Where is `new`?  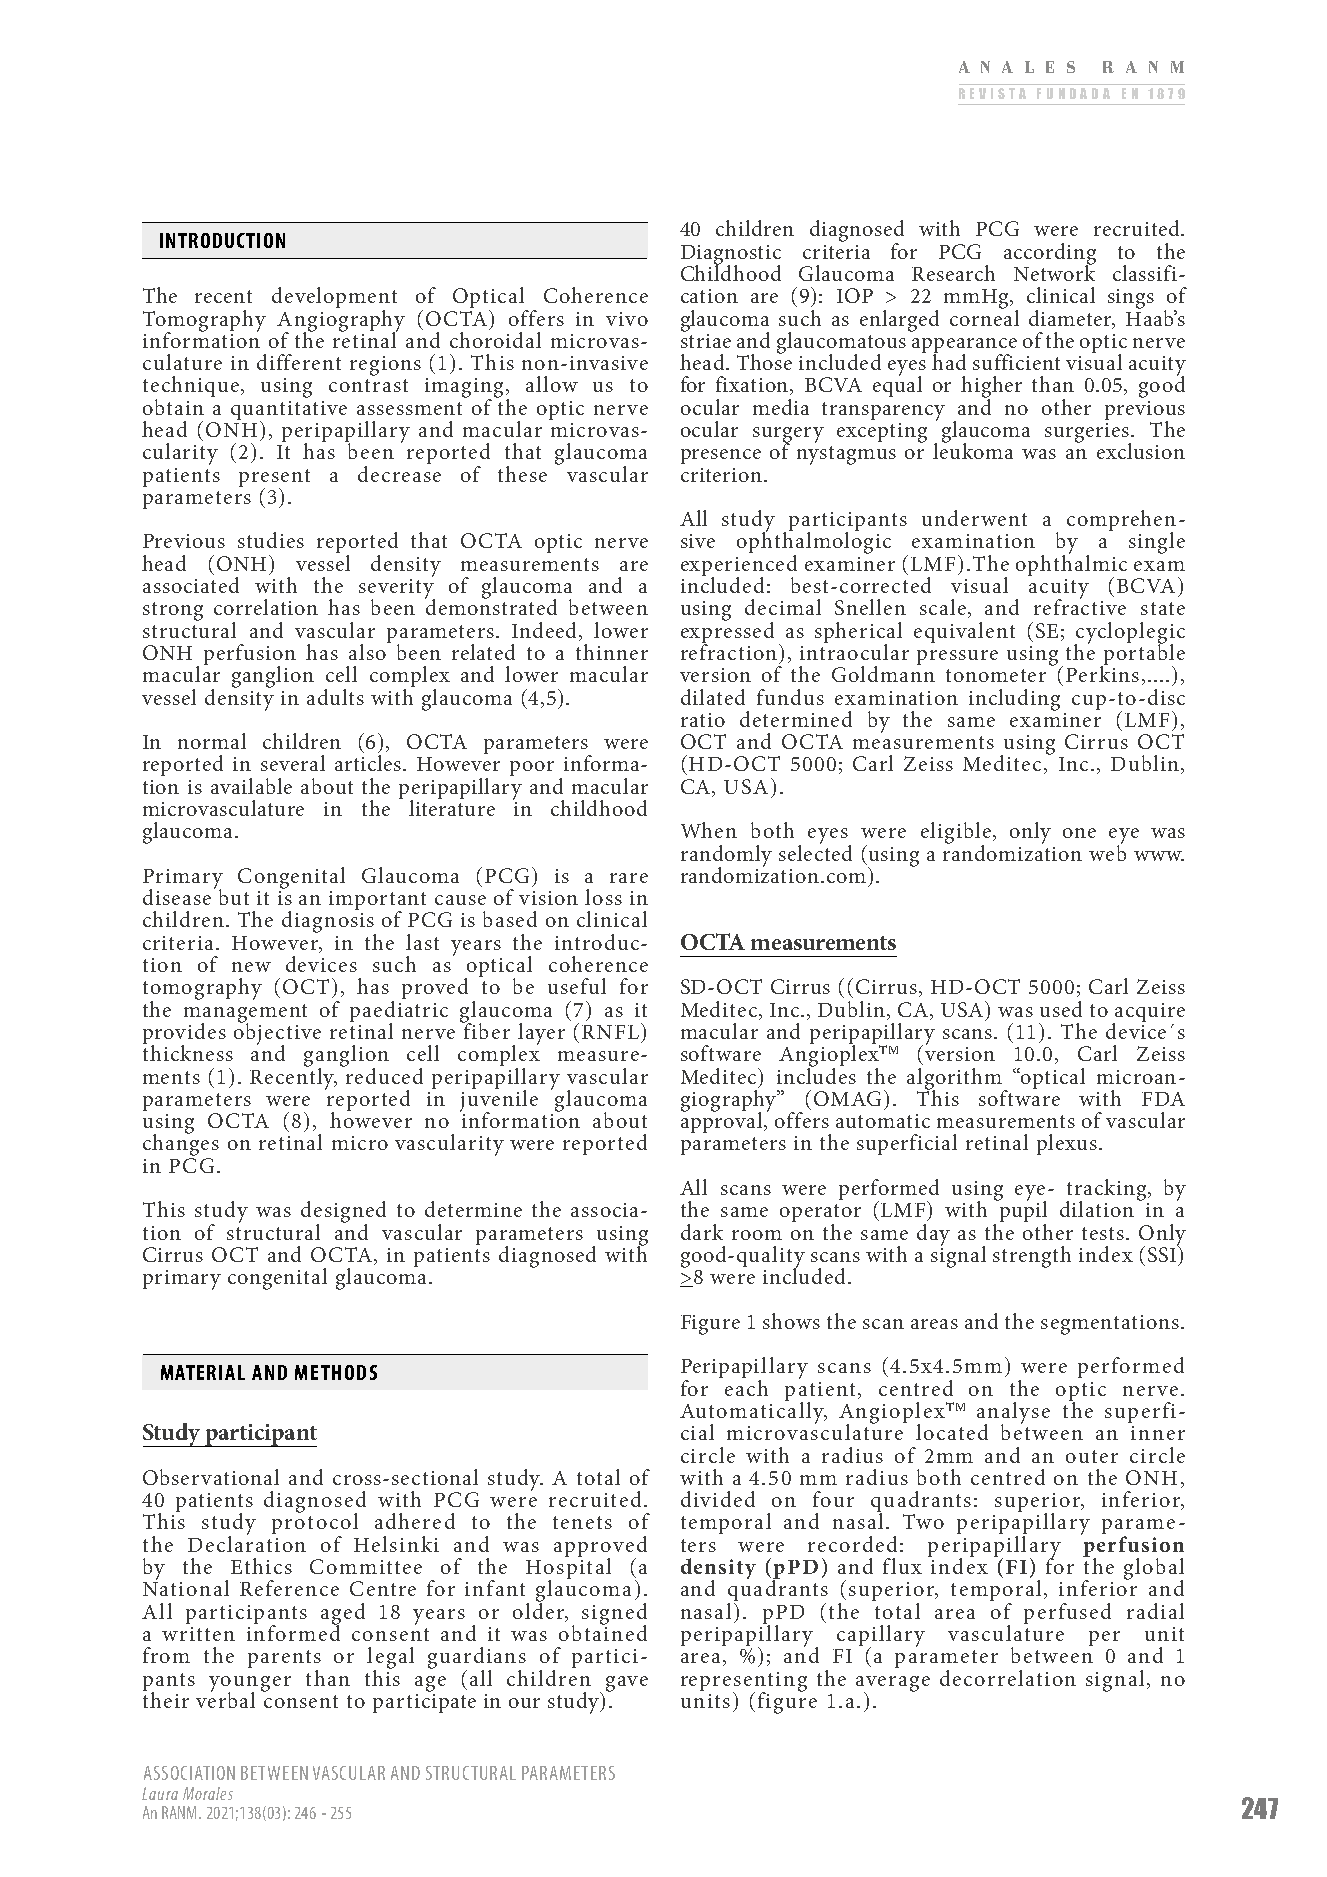
new is located at coordinates (251, 967).
